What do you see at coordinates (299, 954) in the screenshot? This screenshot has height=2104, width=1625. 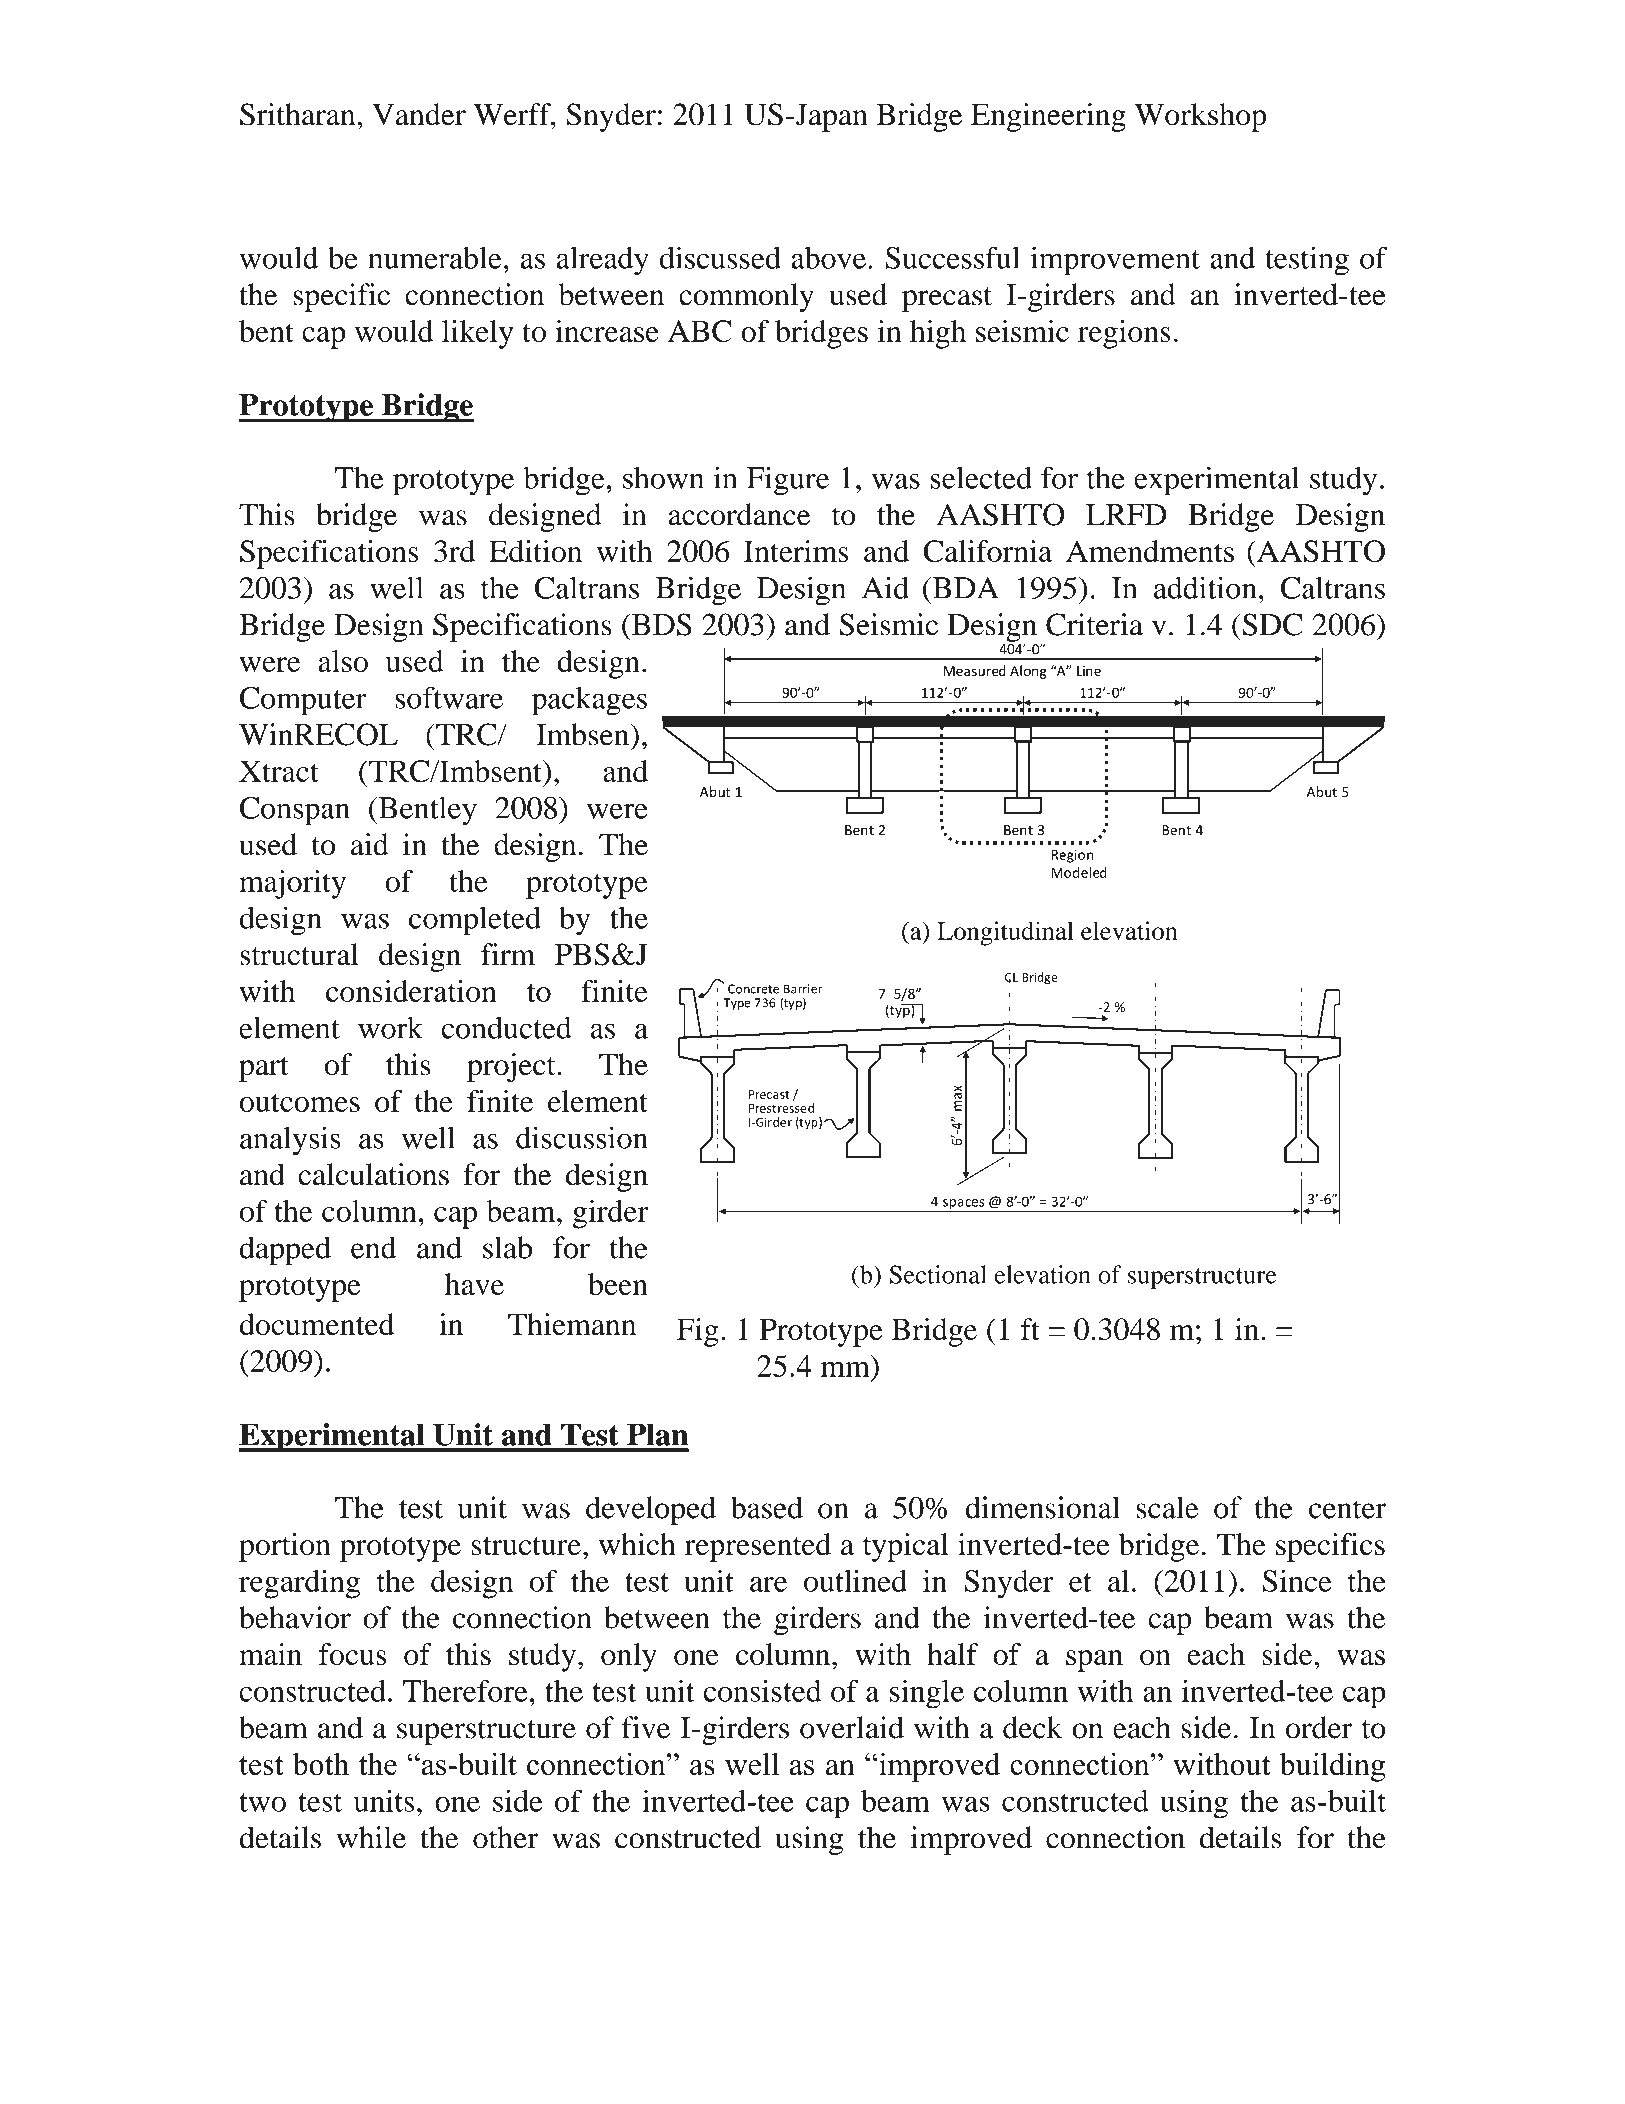 I see `structural` at bounding box center [299, 954].
